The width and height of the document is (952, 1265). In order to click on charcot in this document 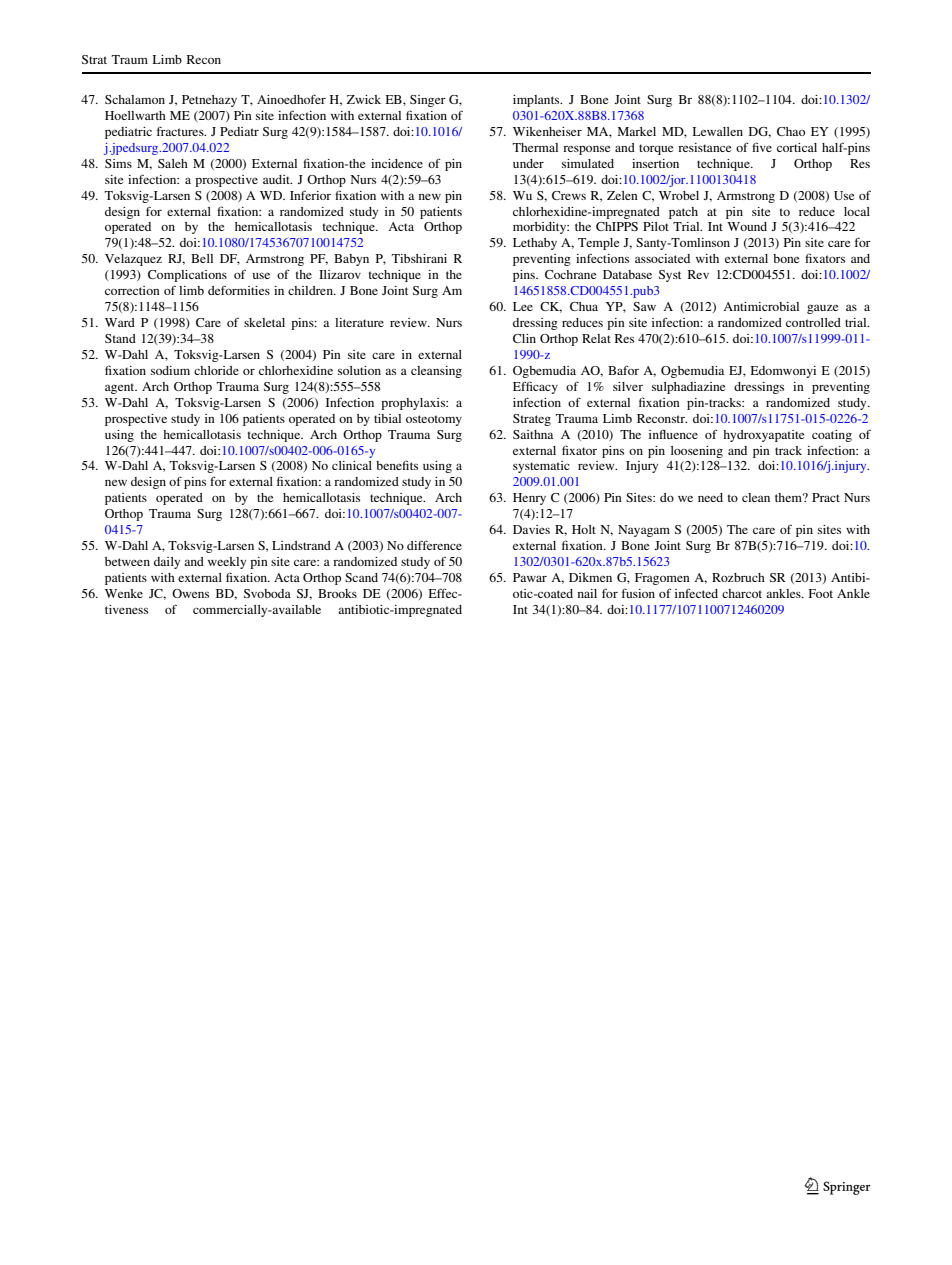, I will do `click(742, 593)`.
